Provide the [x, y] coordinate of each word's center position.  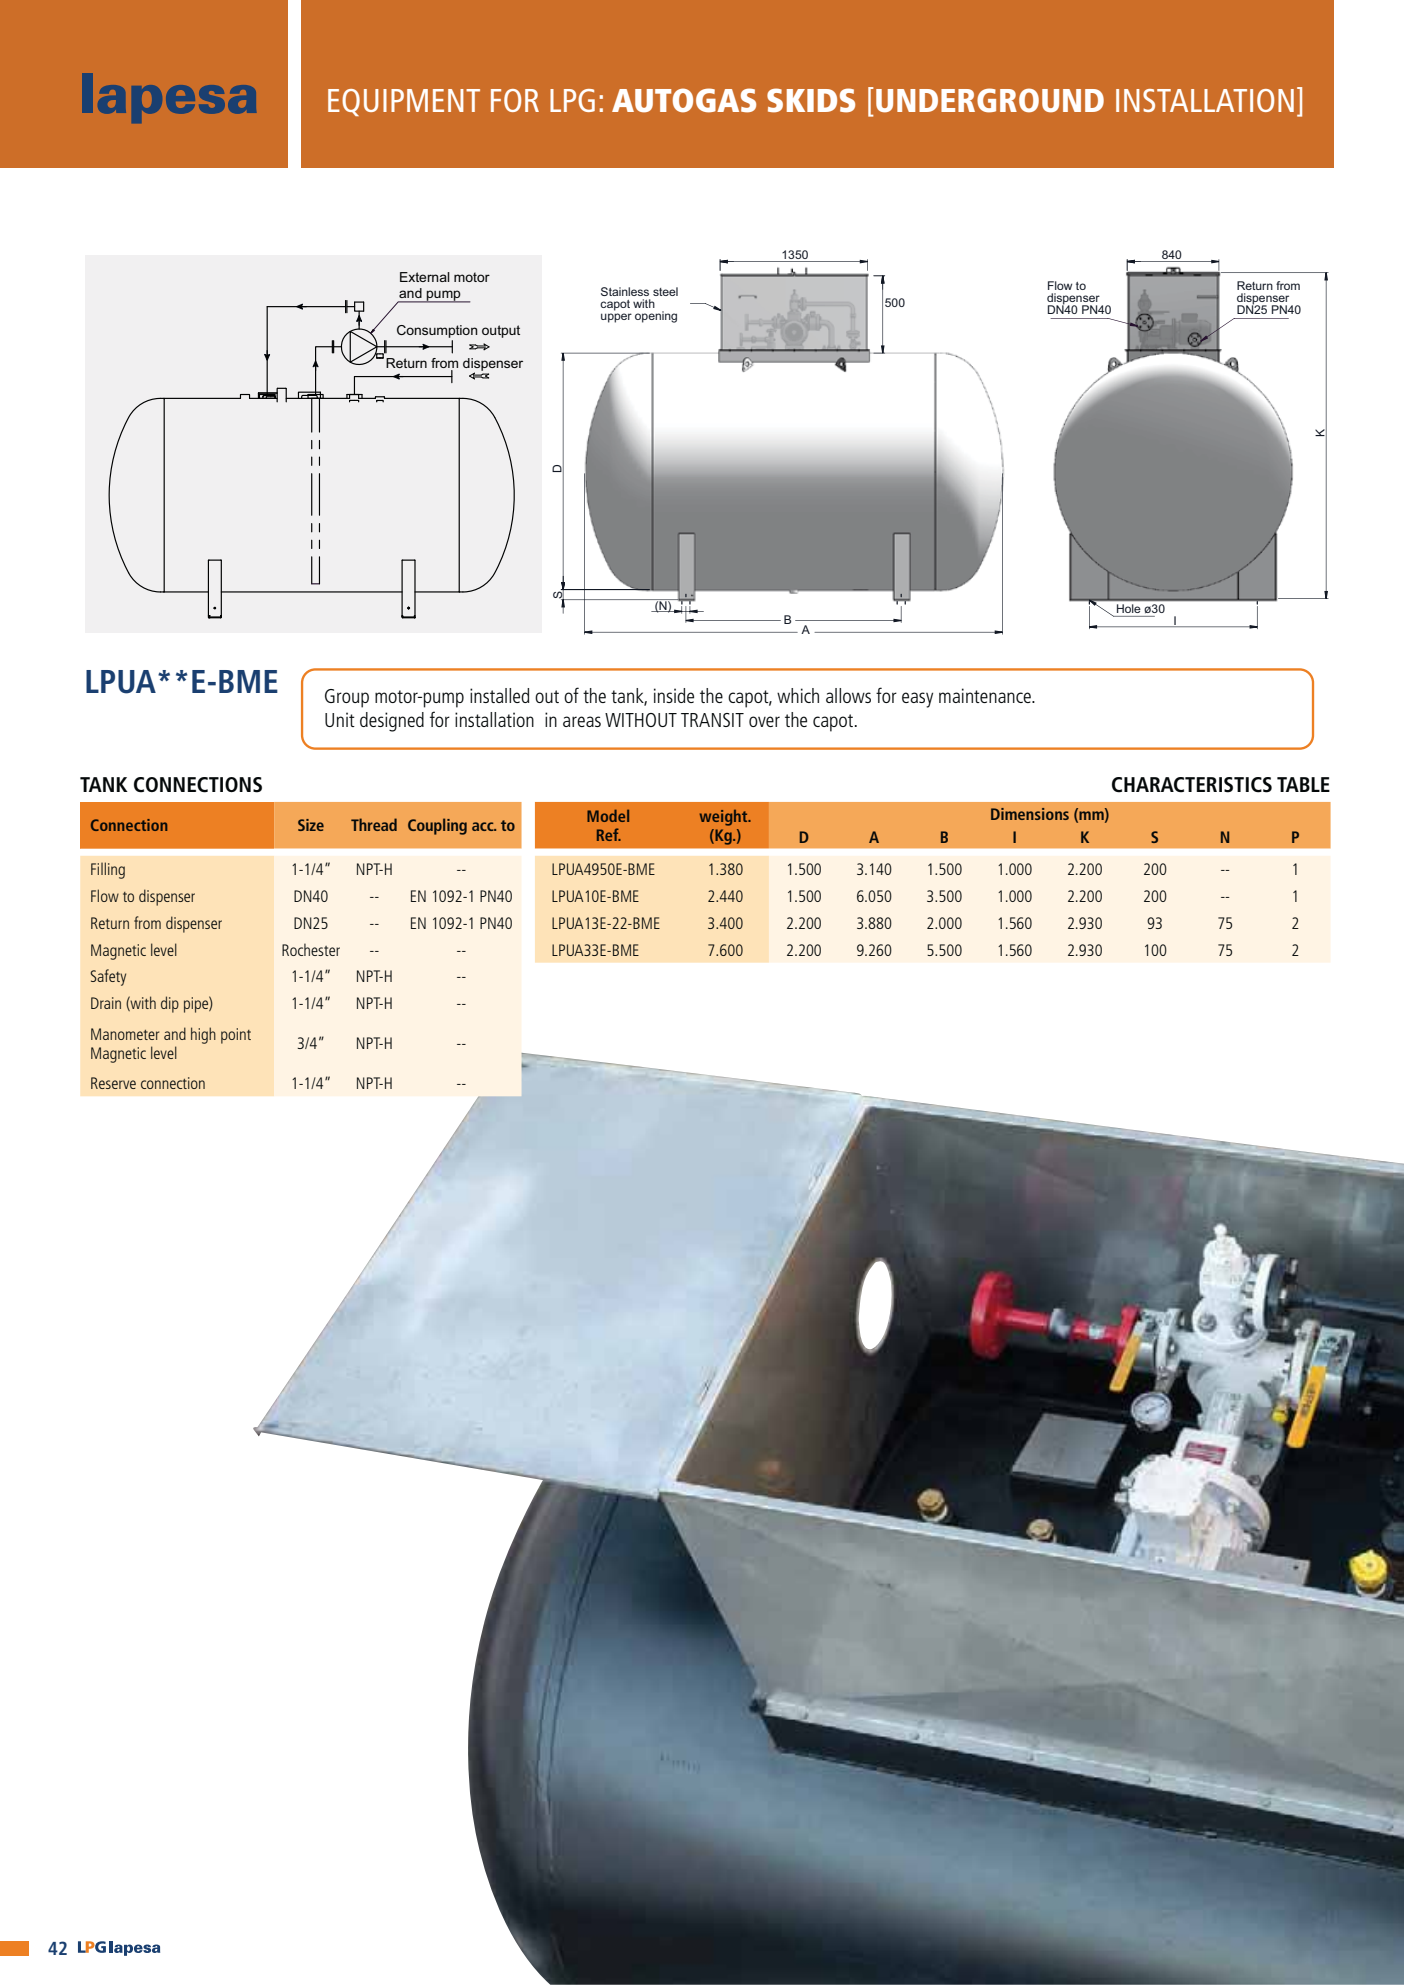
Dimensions [1030, 814]
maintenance [986, 695]
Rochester [311, 949]
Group [347, 698]
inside [674, 695]
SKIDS [811, 100]
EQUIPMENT [404, 102]
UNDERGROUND [990, 100]
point [236, 1036]
